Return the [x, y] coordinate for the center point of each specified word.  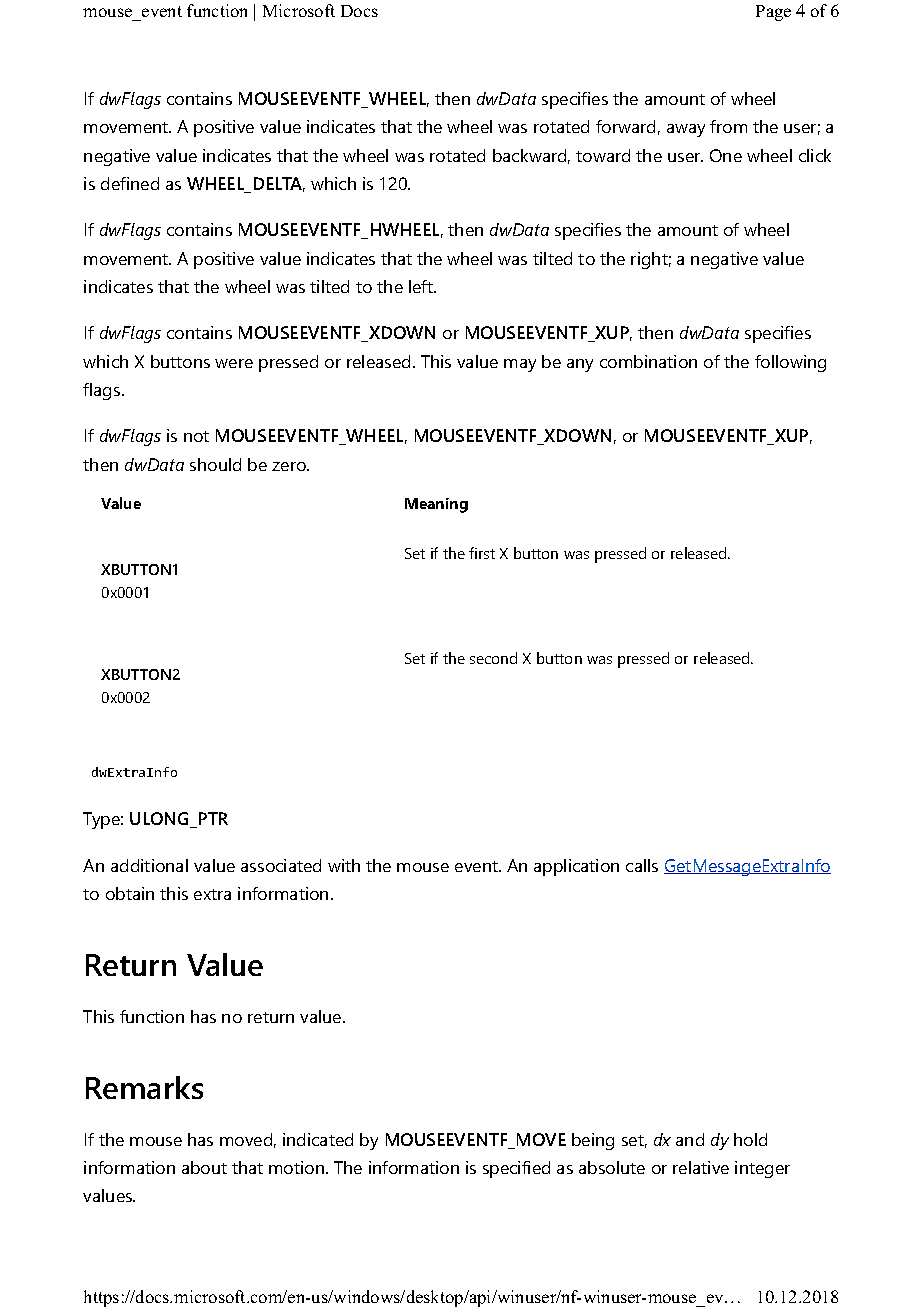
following [790, 363]
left [422, 286]
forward [625, 126]
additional [149, 865]
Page [773, 13]
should [215, 464]
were [234, 363]
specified [516, 1169]
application [576, 867]
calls [642, 865]
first [482, 553]
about [204, 1167]
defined [130, 183]
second [493, 658]
